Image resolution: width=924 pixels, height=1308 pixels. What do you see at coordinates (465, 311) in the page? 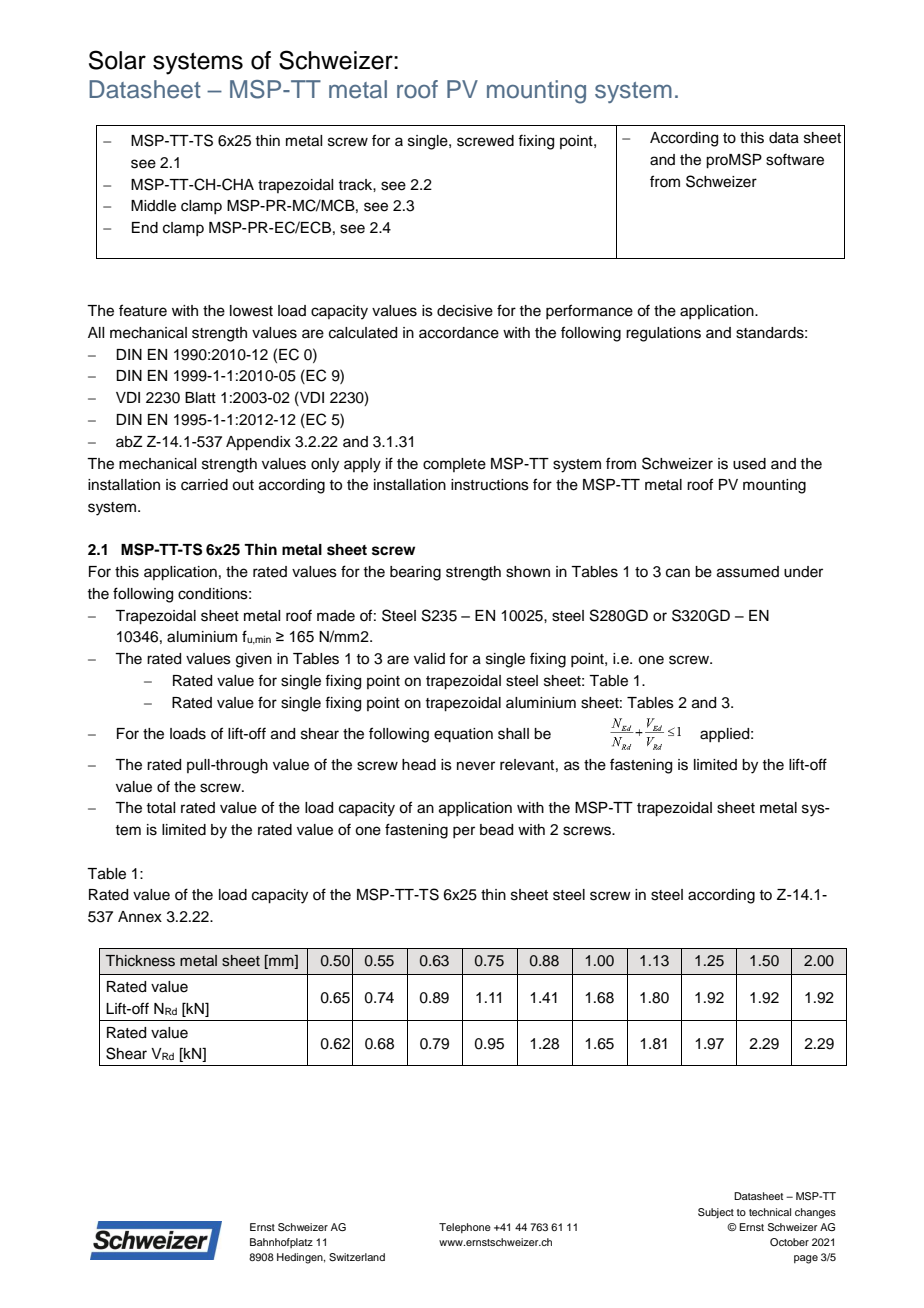
I see `decisive` at bounding box center [465, 311].
